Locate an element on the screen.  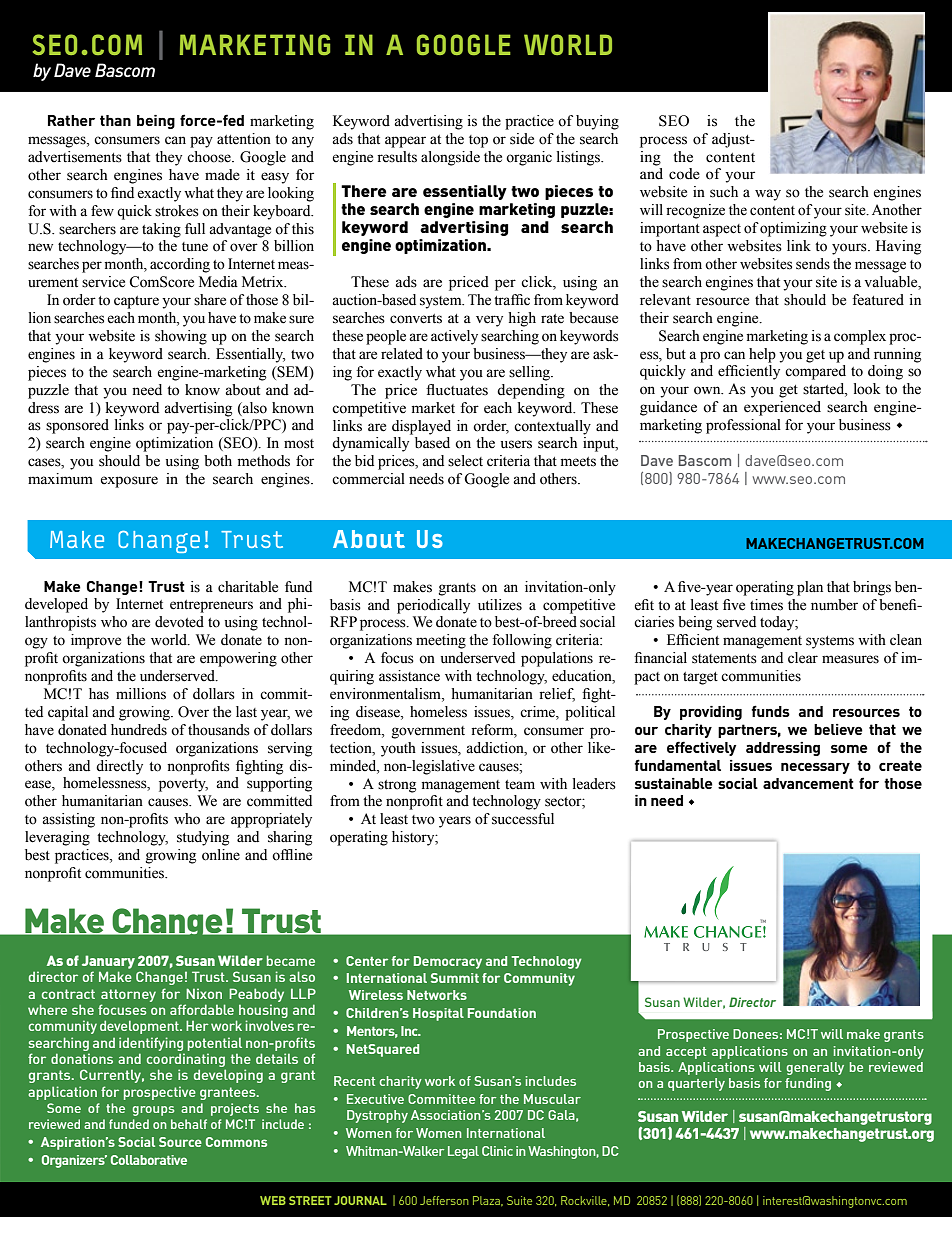
top is located at coordinates (478, 141).
